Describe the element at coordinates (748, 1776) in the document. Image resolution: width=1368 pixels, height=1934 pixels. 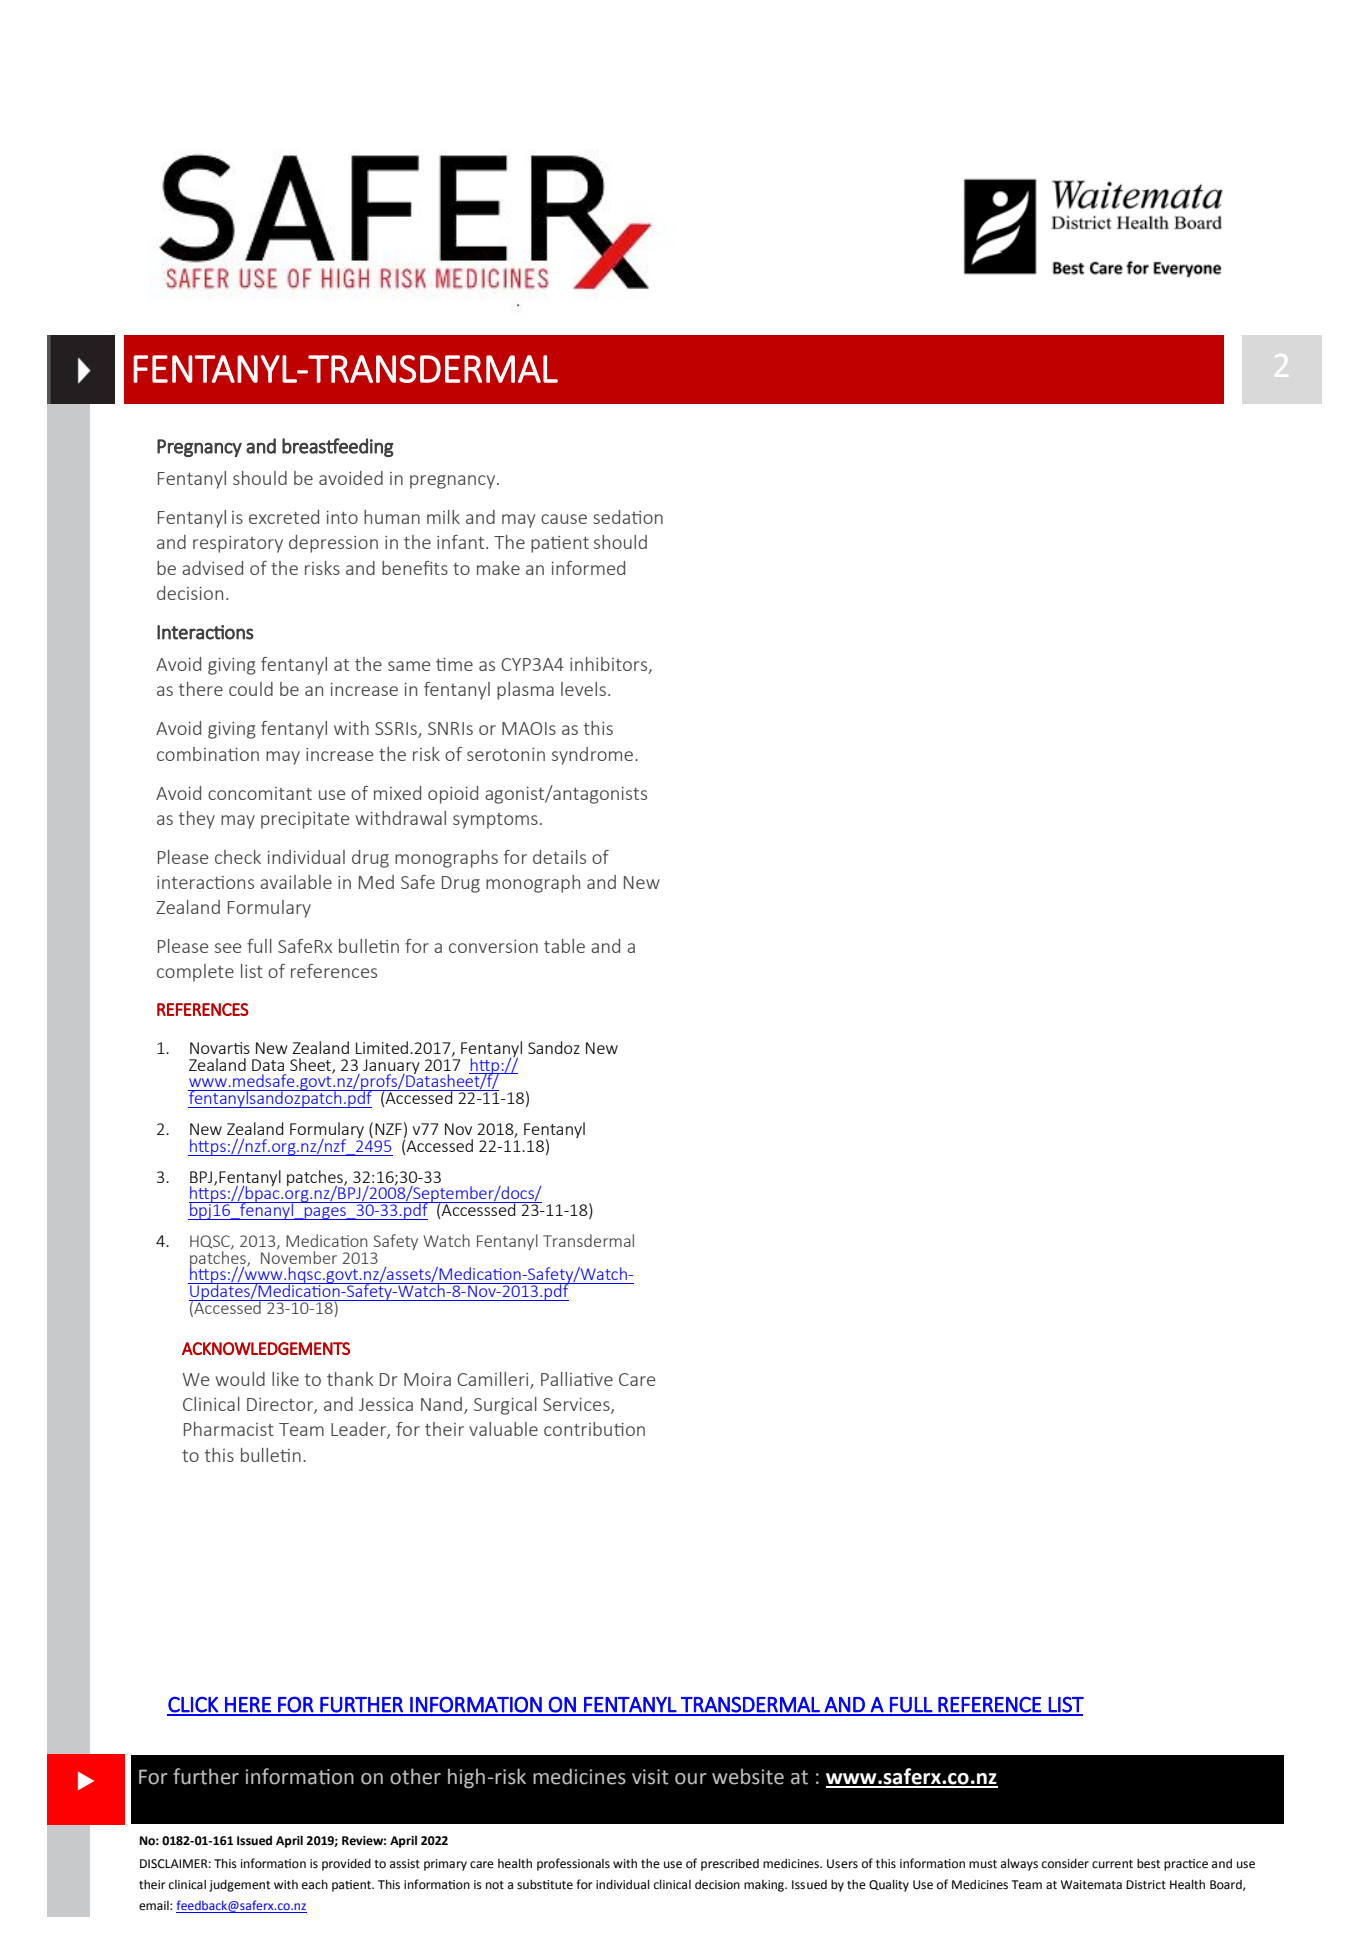
I see `website` at that location.
